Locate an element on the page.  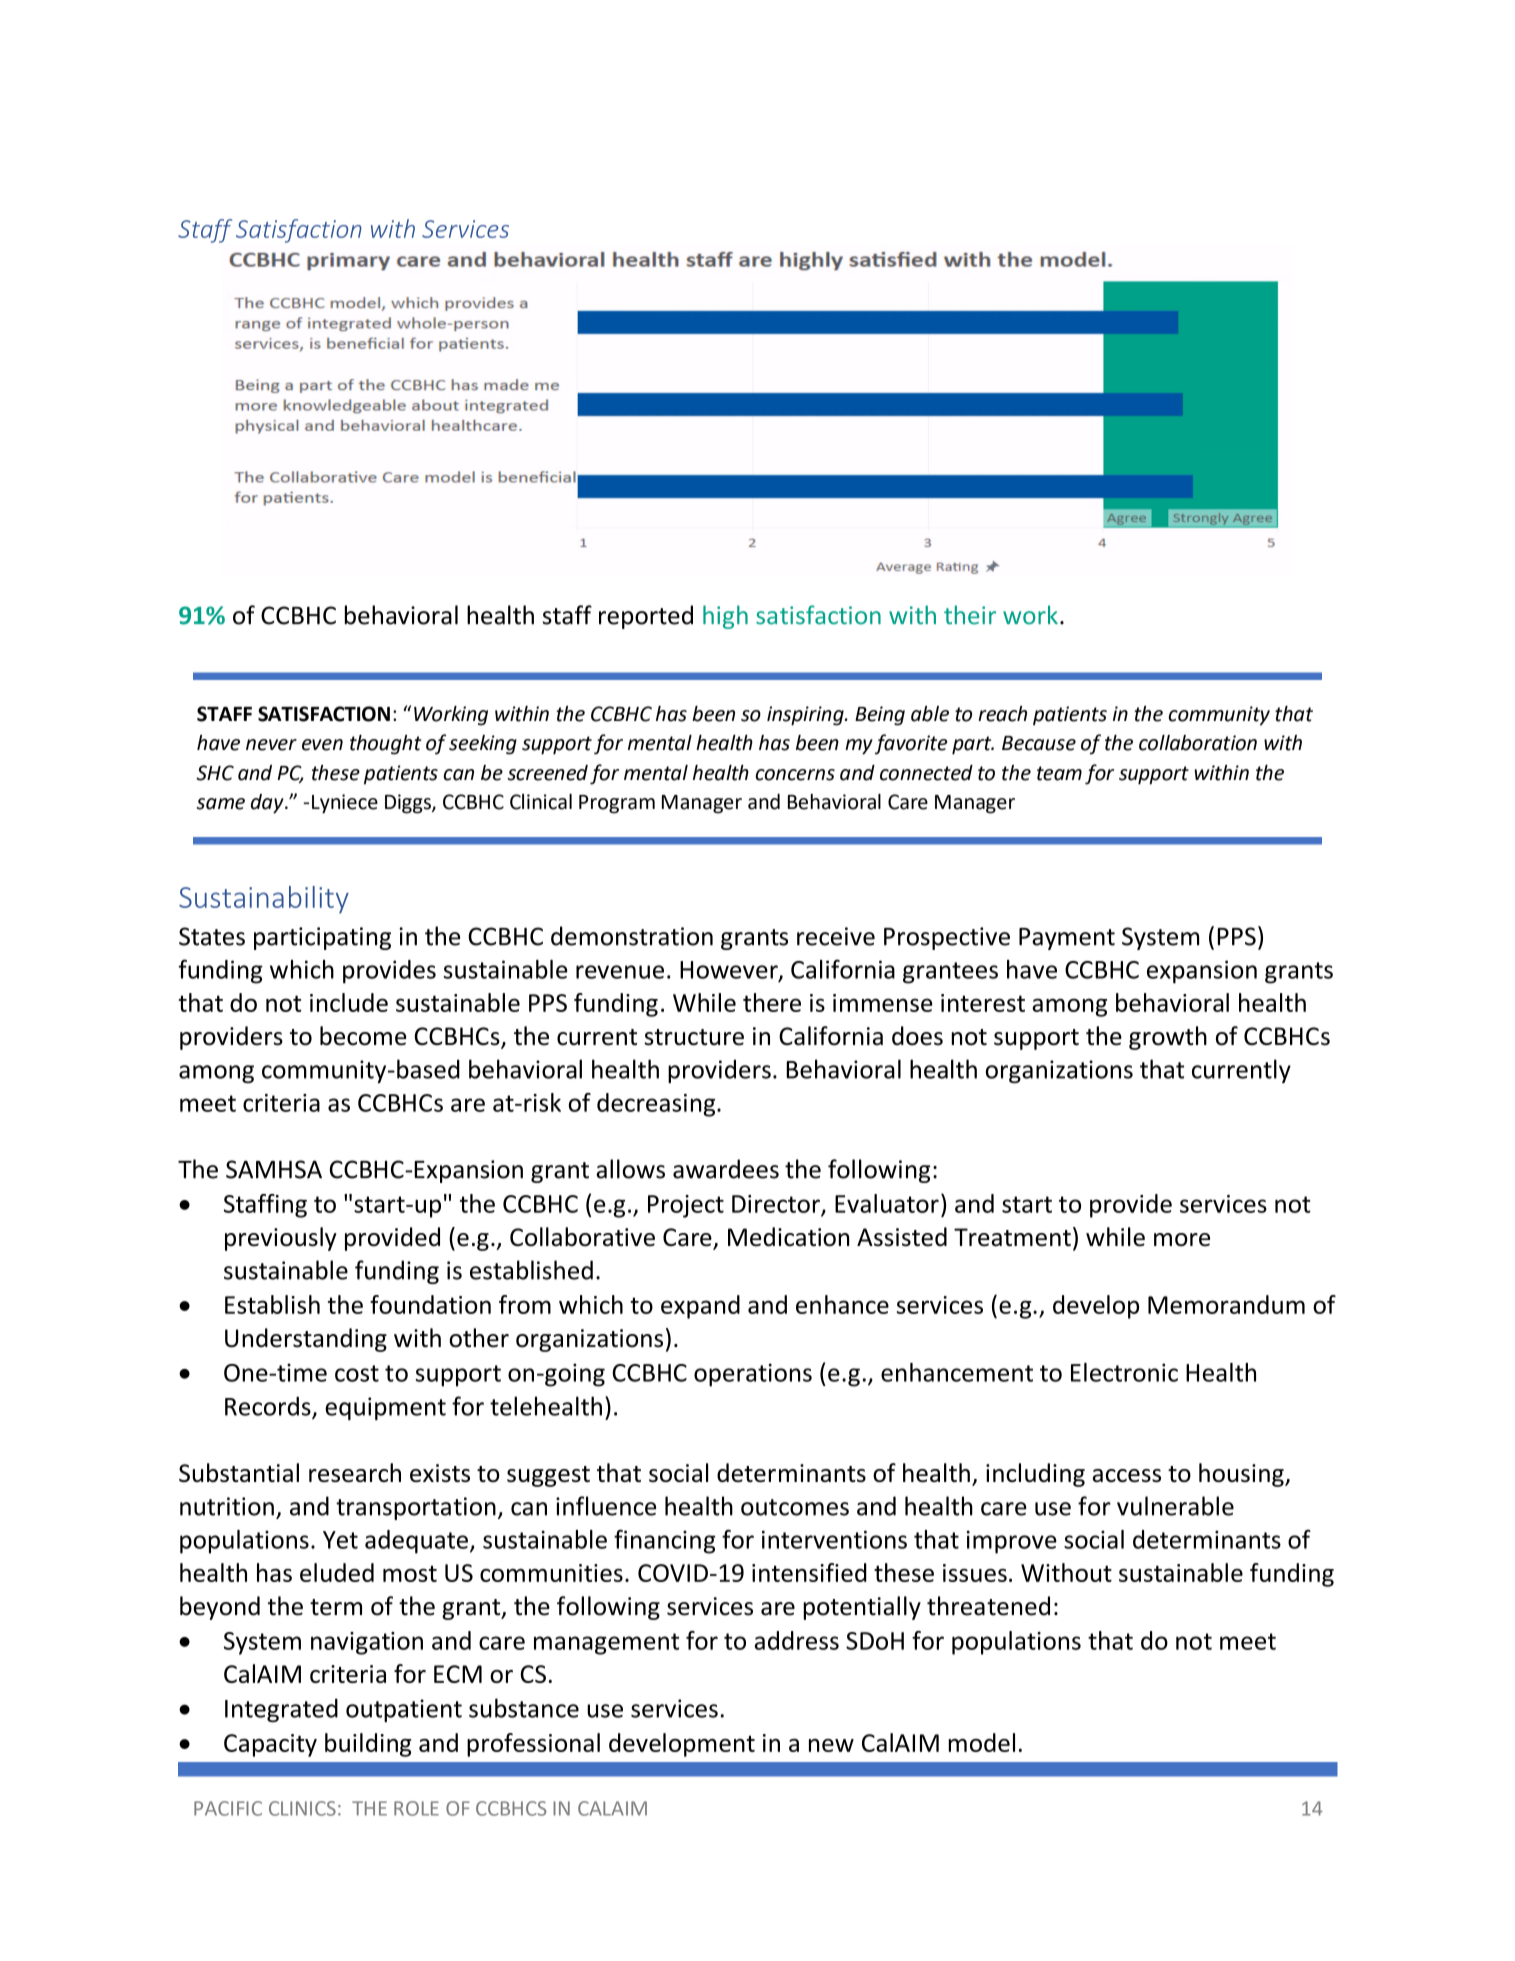
reach is located at coordinates (1002, 714).
